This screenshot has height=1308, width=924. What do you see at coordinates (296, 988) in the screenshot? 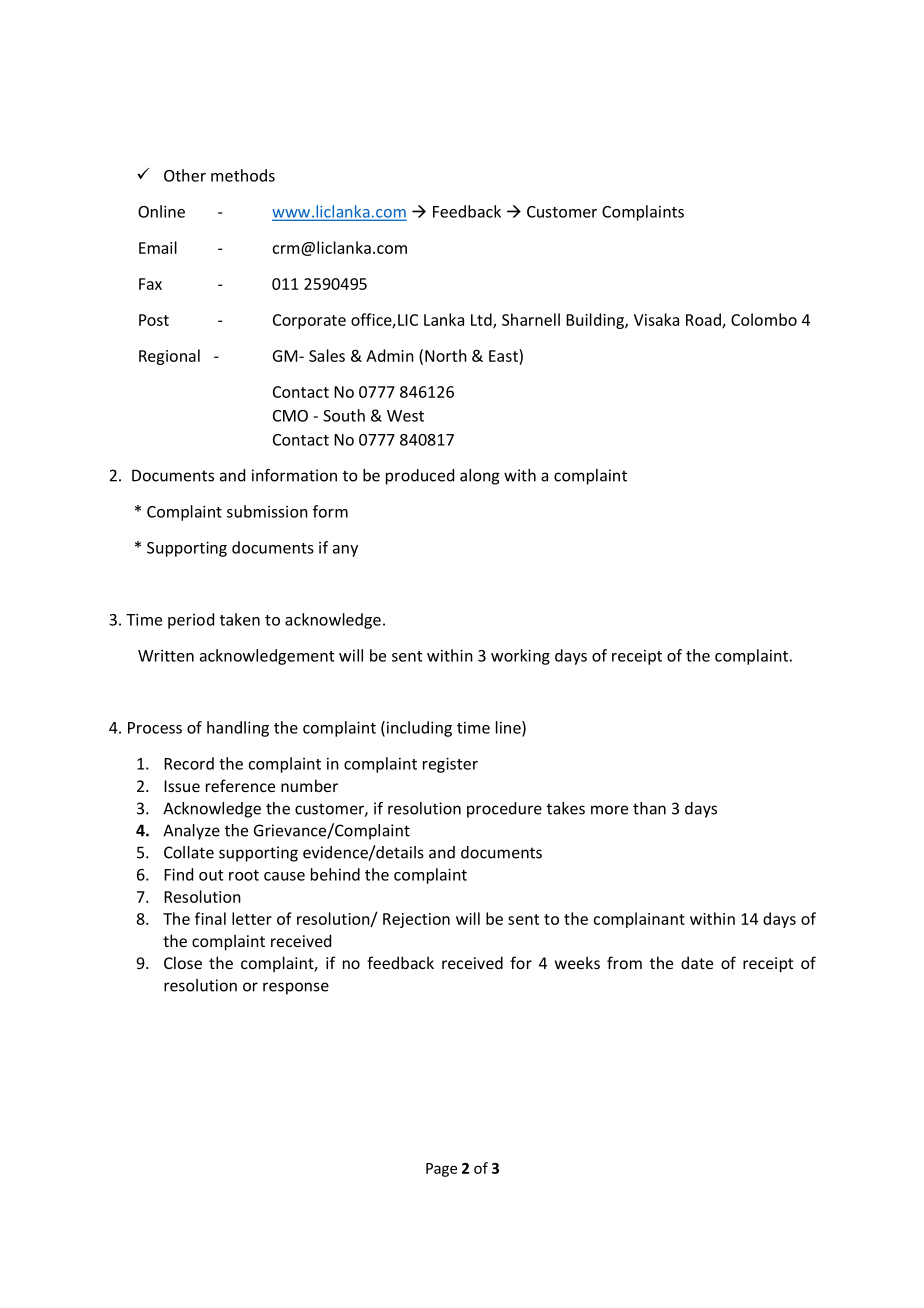
I see `response` at bounding box center [296, 988].
